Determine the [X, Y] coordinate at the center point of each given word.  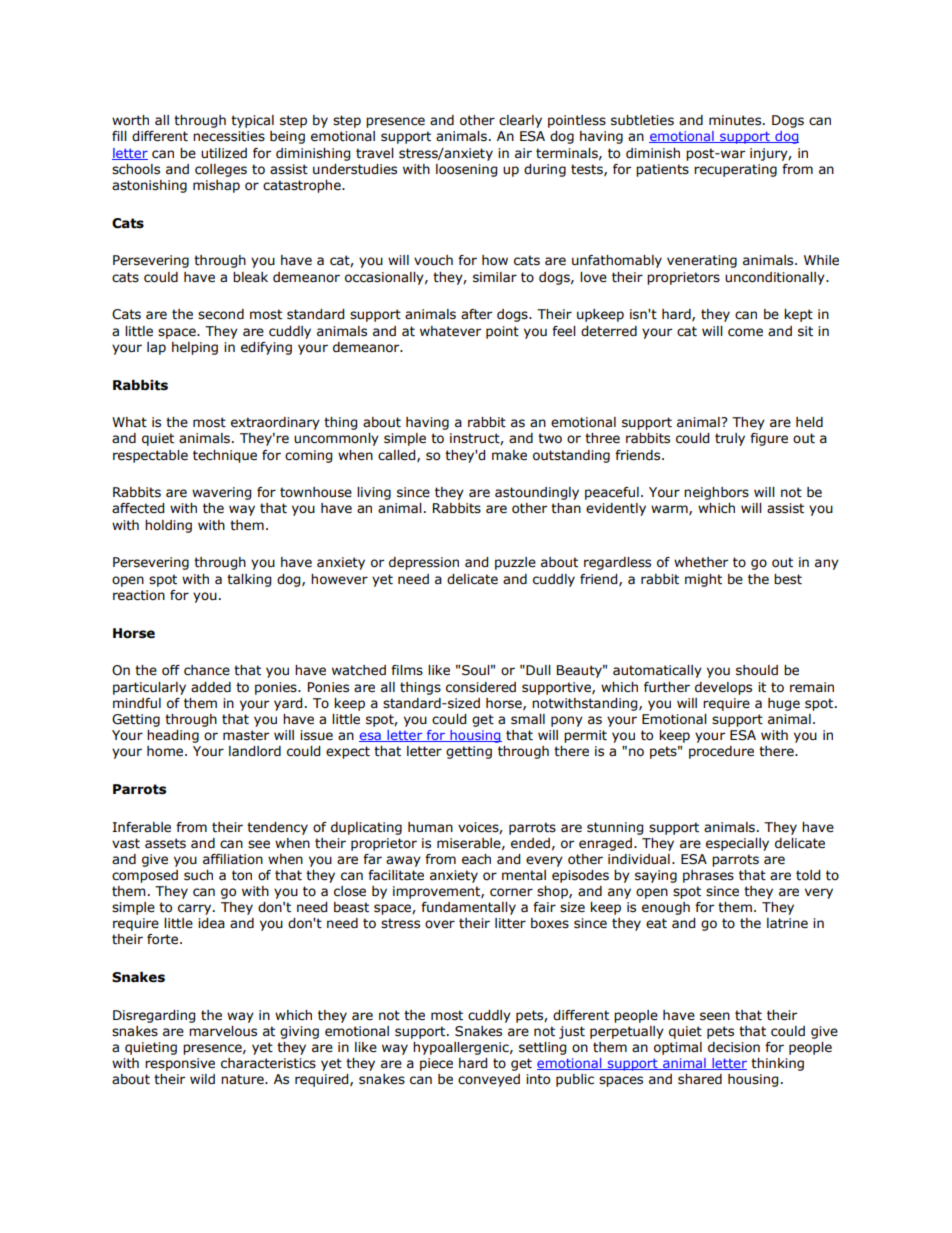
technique [225, 456]
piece [436, 1064]
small [528, 719]
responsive [180, 1064]
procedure [721, 752]
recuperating [735, 170]
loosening [466, 170]
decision [734, 1047]
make [509, 455]
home [166, 751]
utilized [224, 153]
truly [730, 439]
